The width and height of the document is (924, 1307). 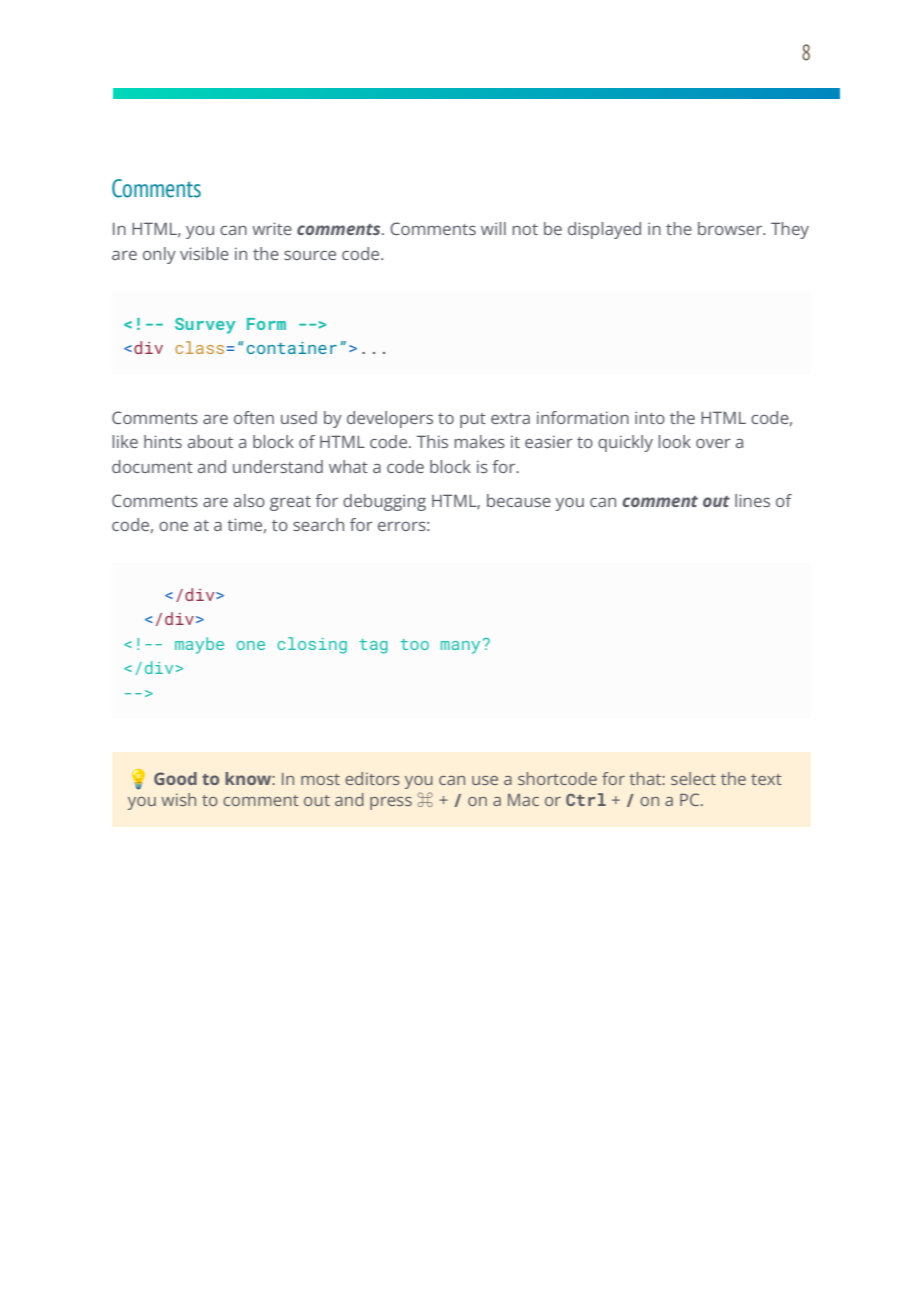 What do you see at coordinates (731, 228) in the document?
I see `browser` at bounding box center [731, 228].
